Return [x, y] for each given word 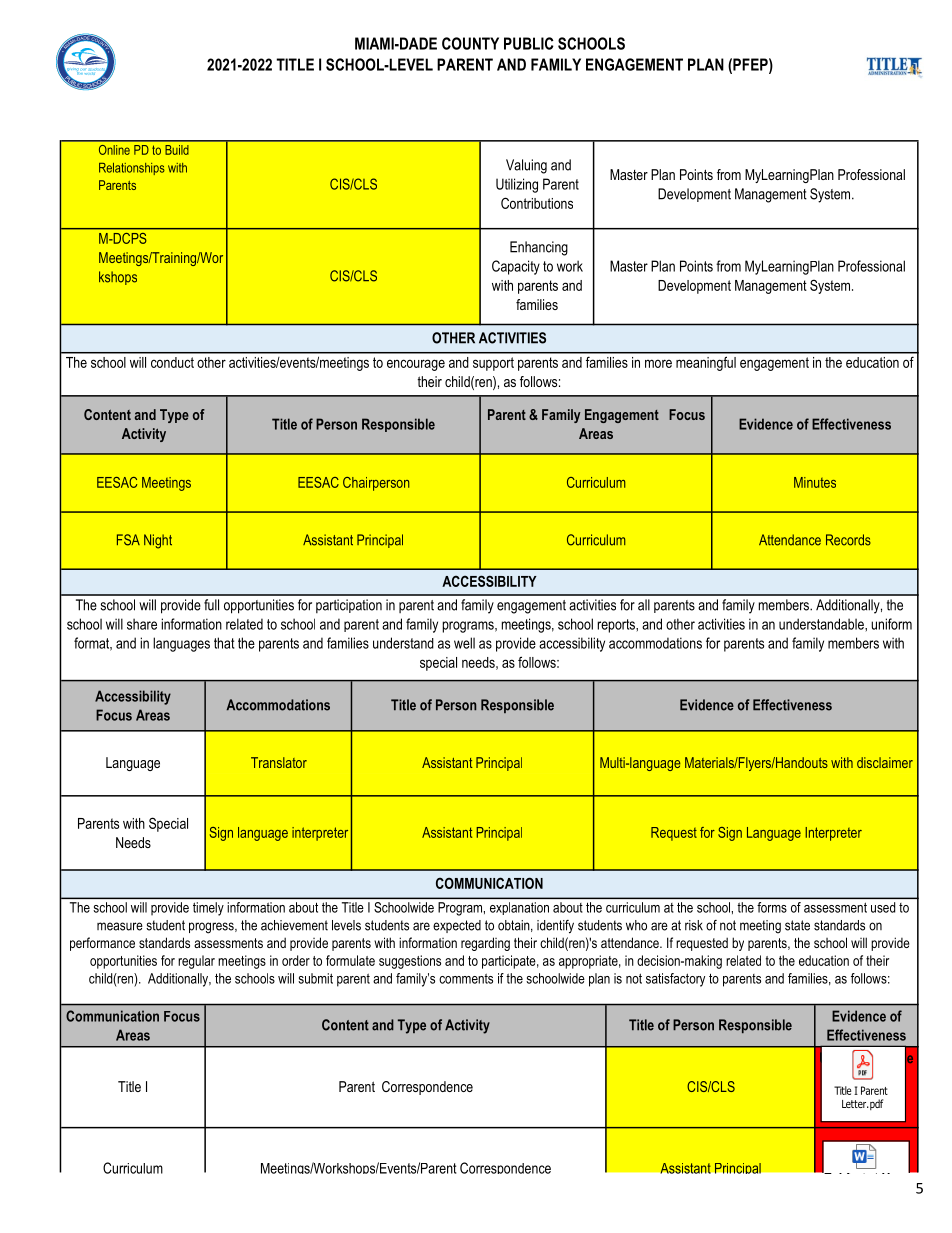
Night [158, 541]
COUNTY [470, 43]
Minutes [815, 482]
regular [196, 962]
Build [177, 150]
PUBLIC [529, 43]
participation [349, 606]
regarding [485, 944]
